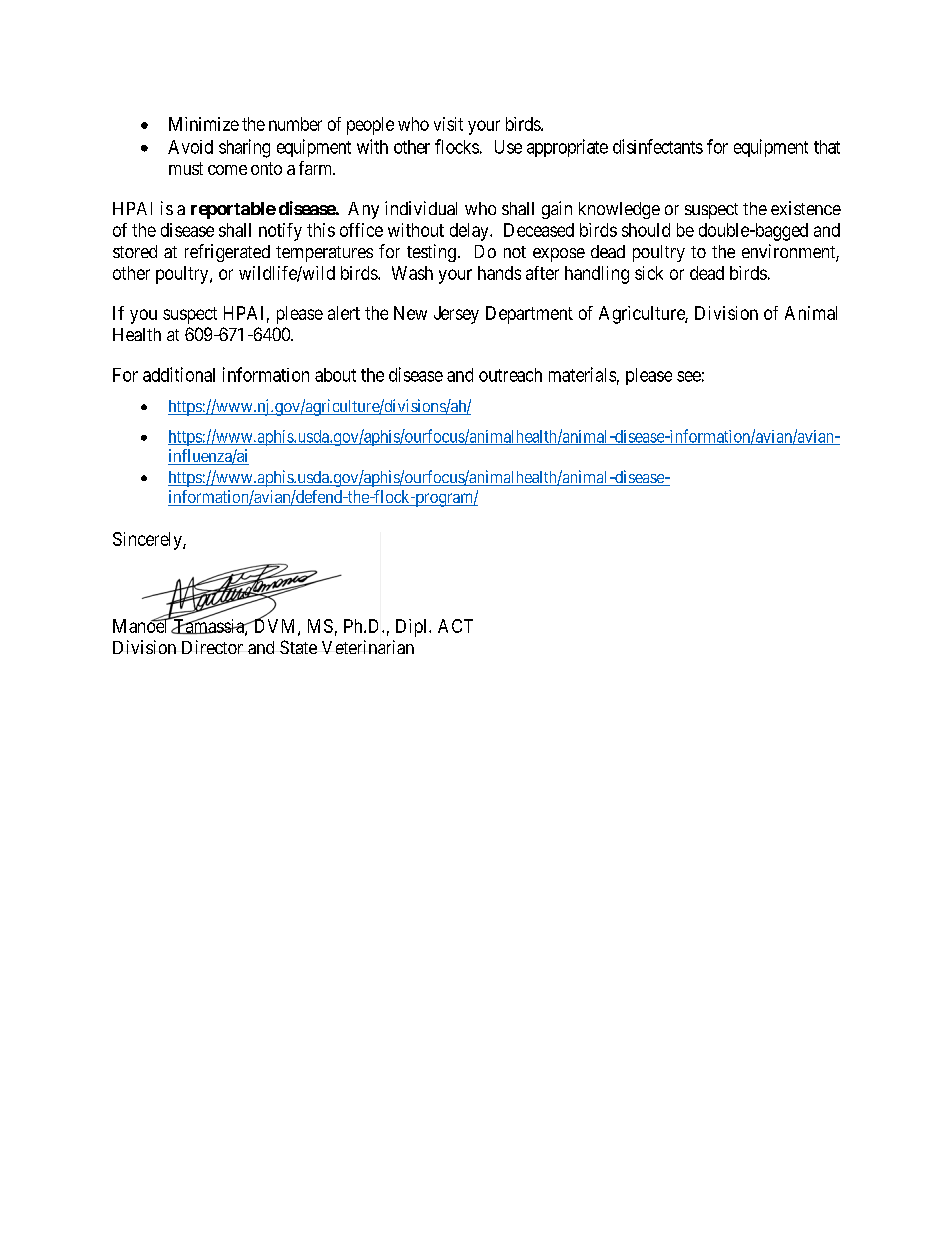 This screenshot has height=1233, width=952. What do you see at coordinates (275, 626) in the screenshot?
I see `DVM` at bounding box center [275, 626].
